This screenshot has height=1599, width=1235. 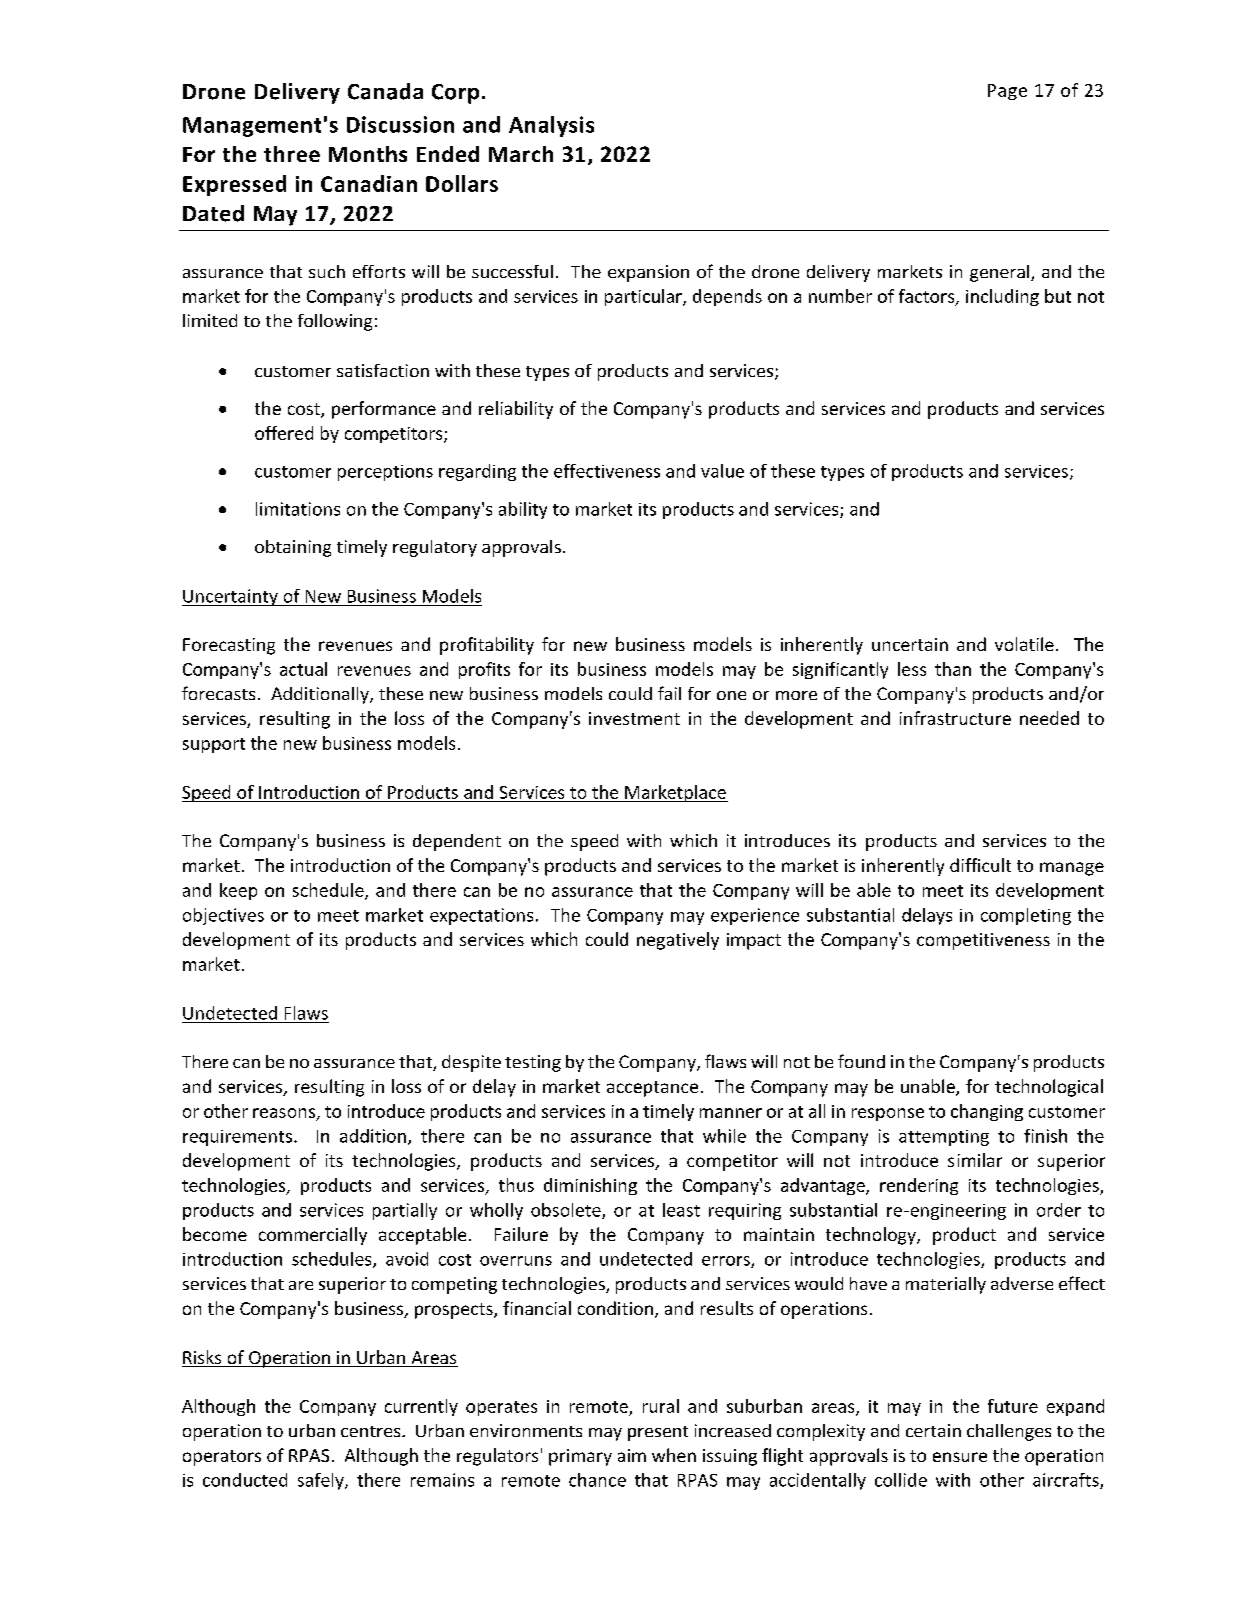 What do you see at coordinates (955, 718) in the screenshot?
I see `infrastructure` at bounding box center [955, 718].
